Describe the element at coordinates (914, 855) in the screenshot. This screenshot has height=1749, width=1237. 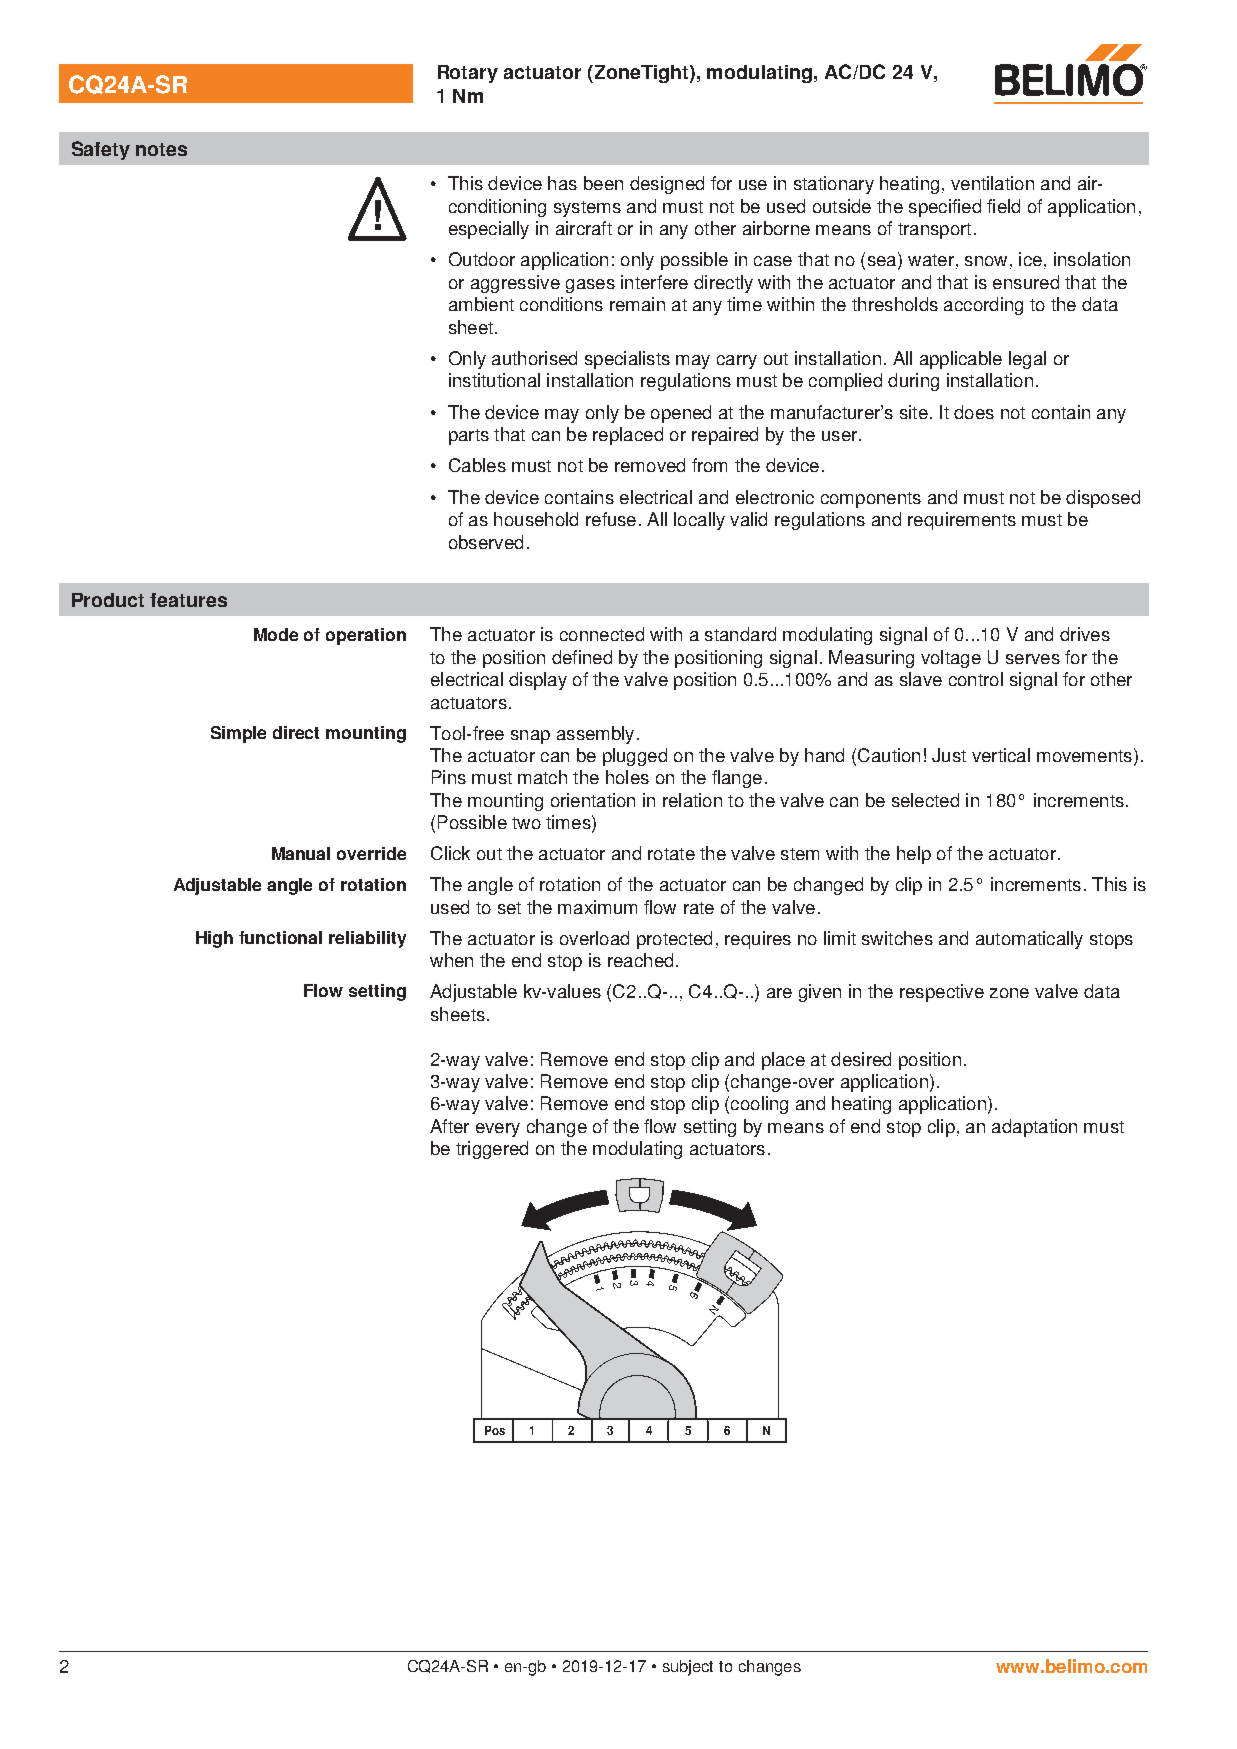
I see `help` at that location.
